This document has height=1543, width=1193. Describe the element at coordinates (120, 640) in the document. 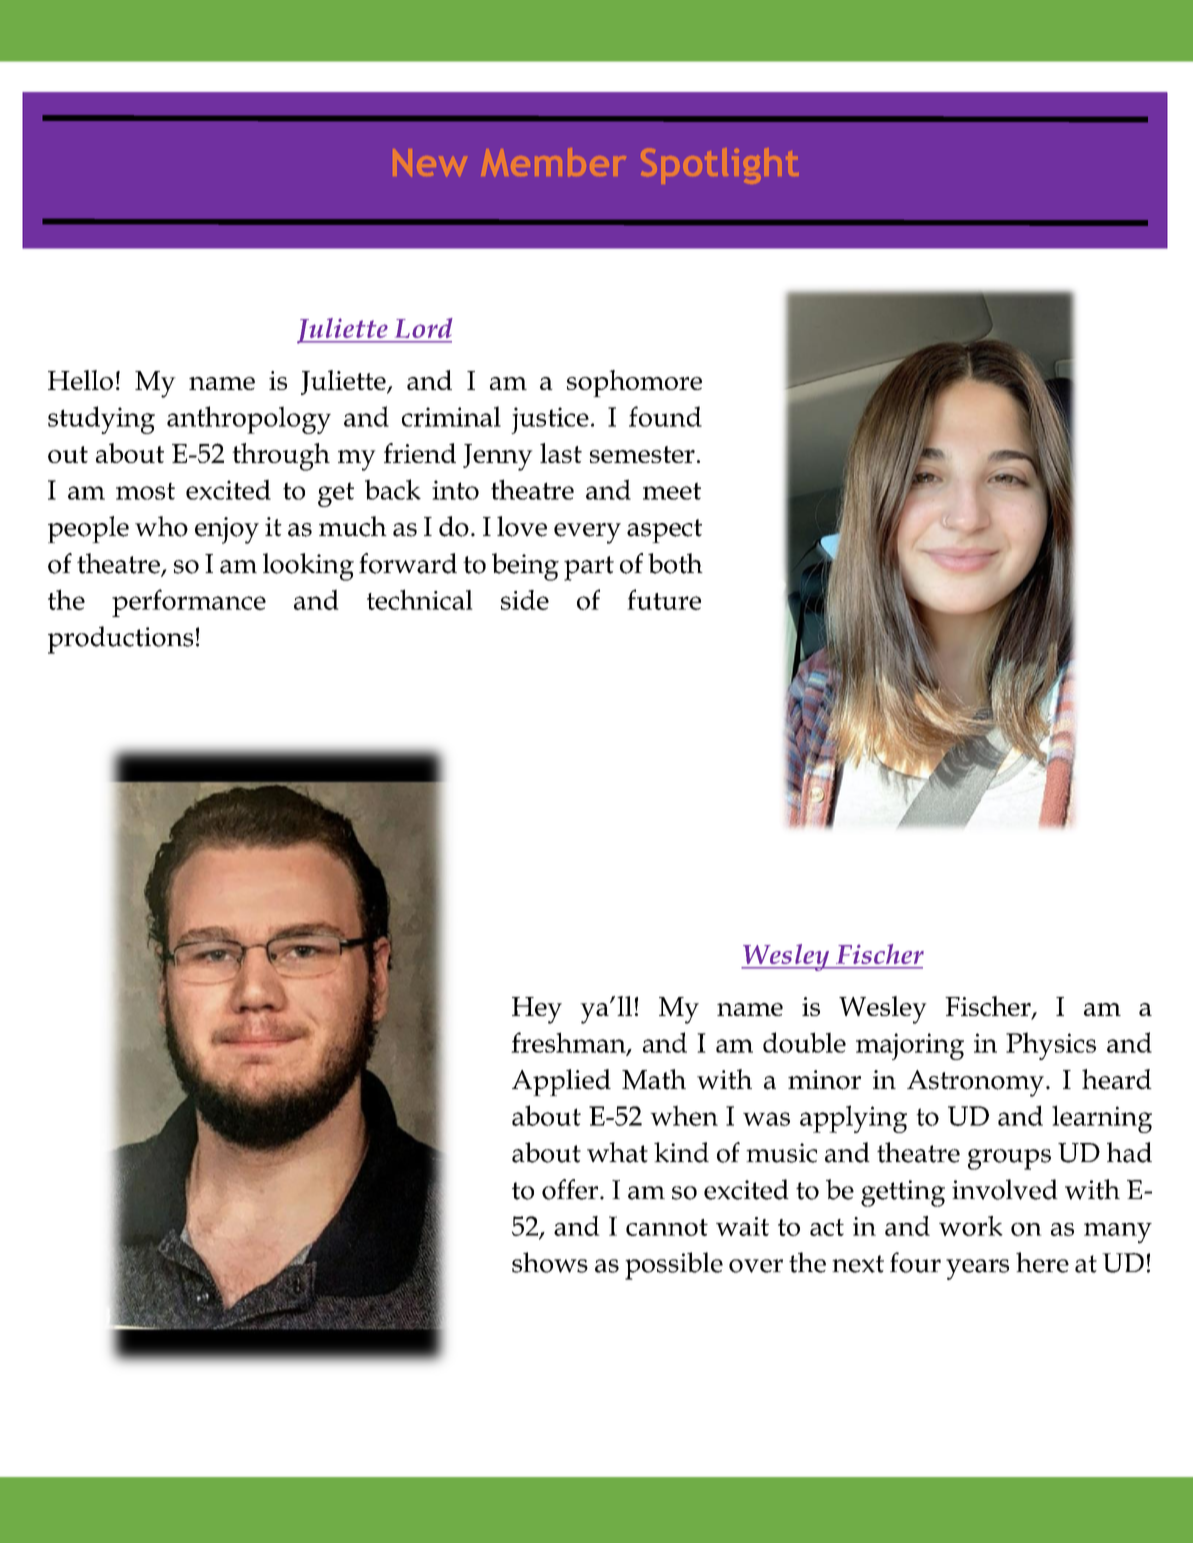

I see `productions` at that location.
